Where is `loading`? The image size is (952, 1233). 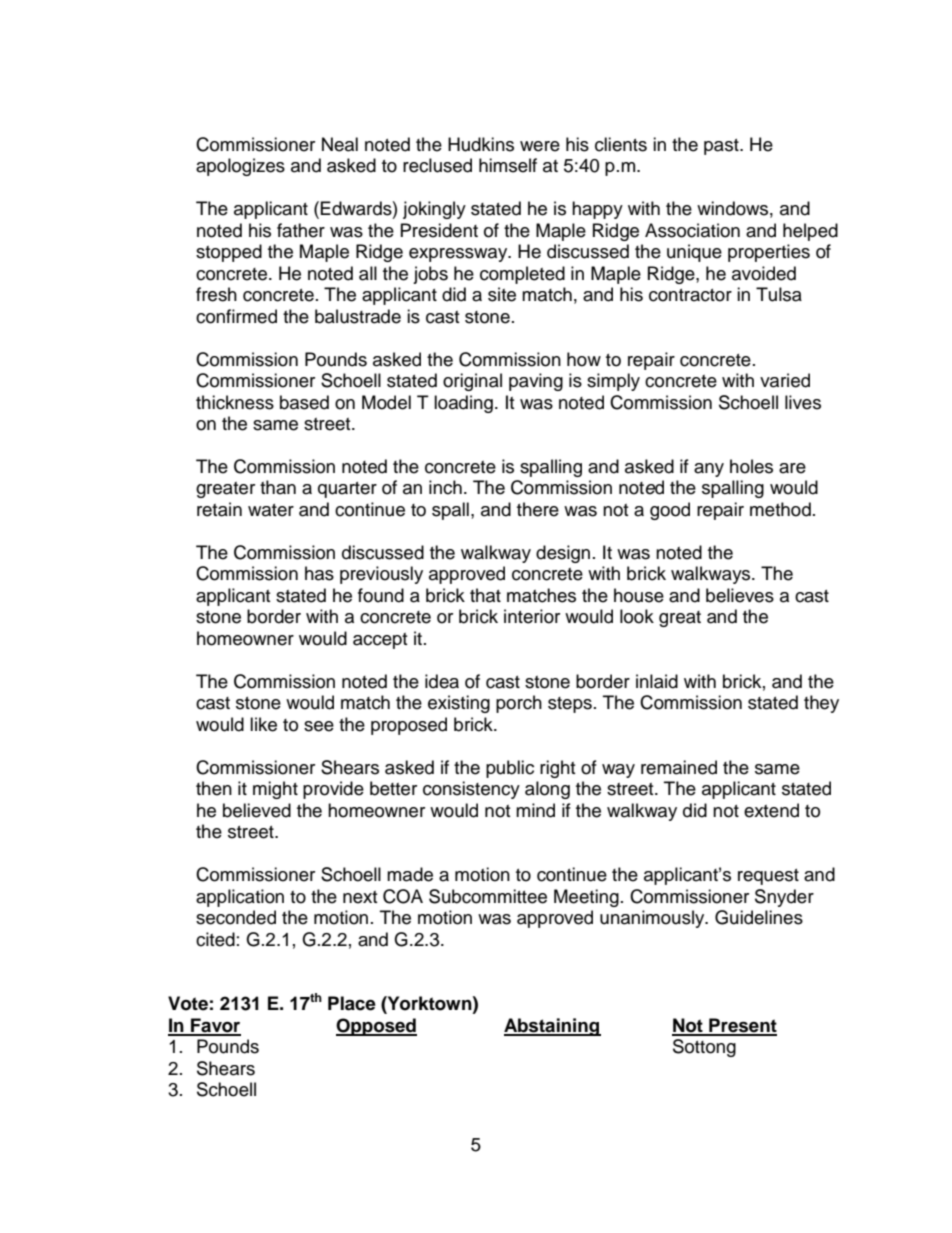 loading is located at coordinates (463, 404).
